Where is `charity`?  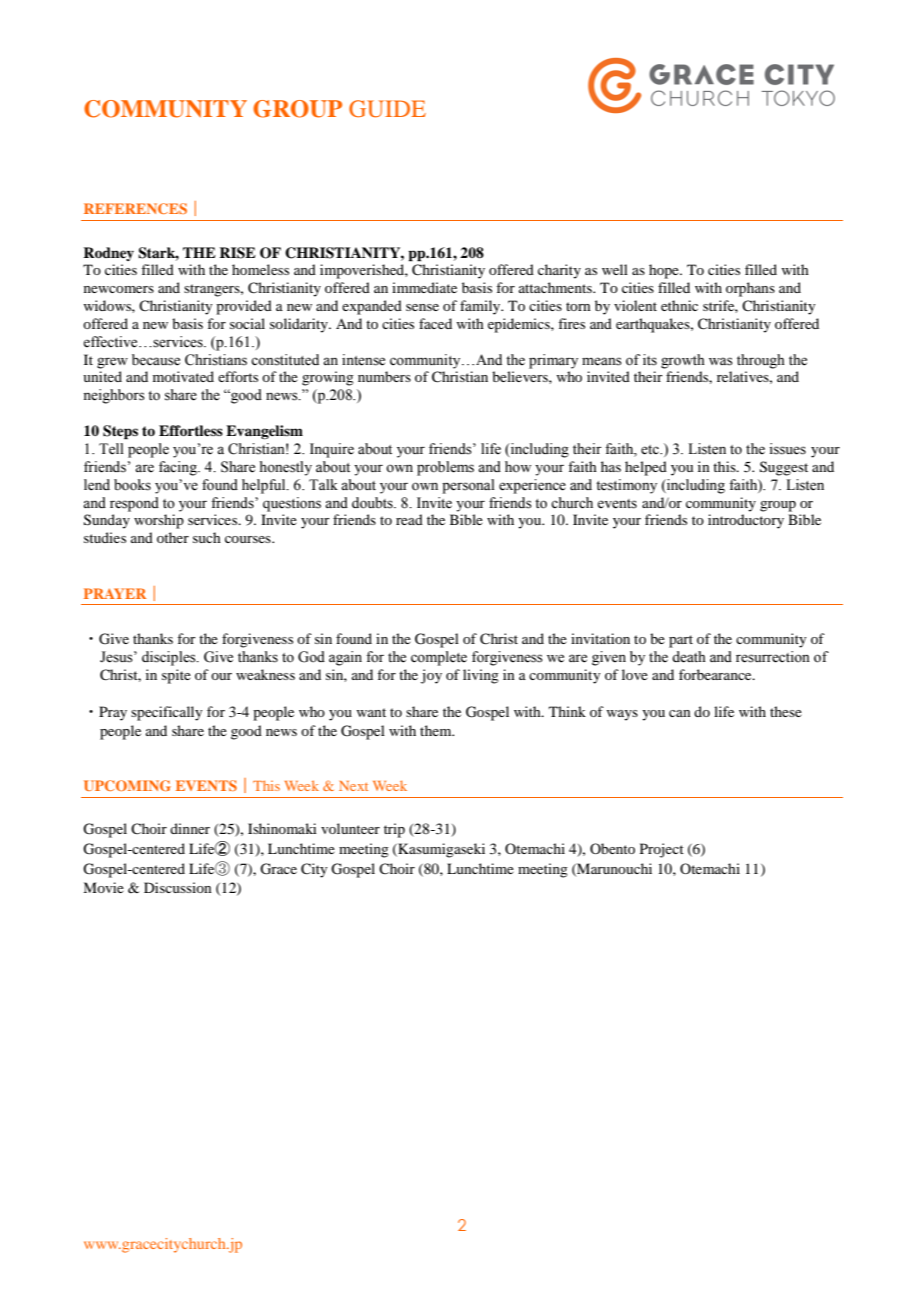
charity is located at coordinates (559, 271).
